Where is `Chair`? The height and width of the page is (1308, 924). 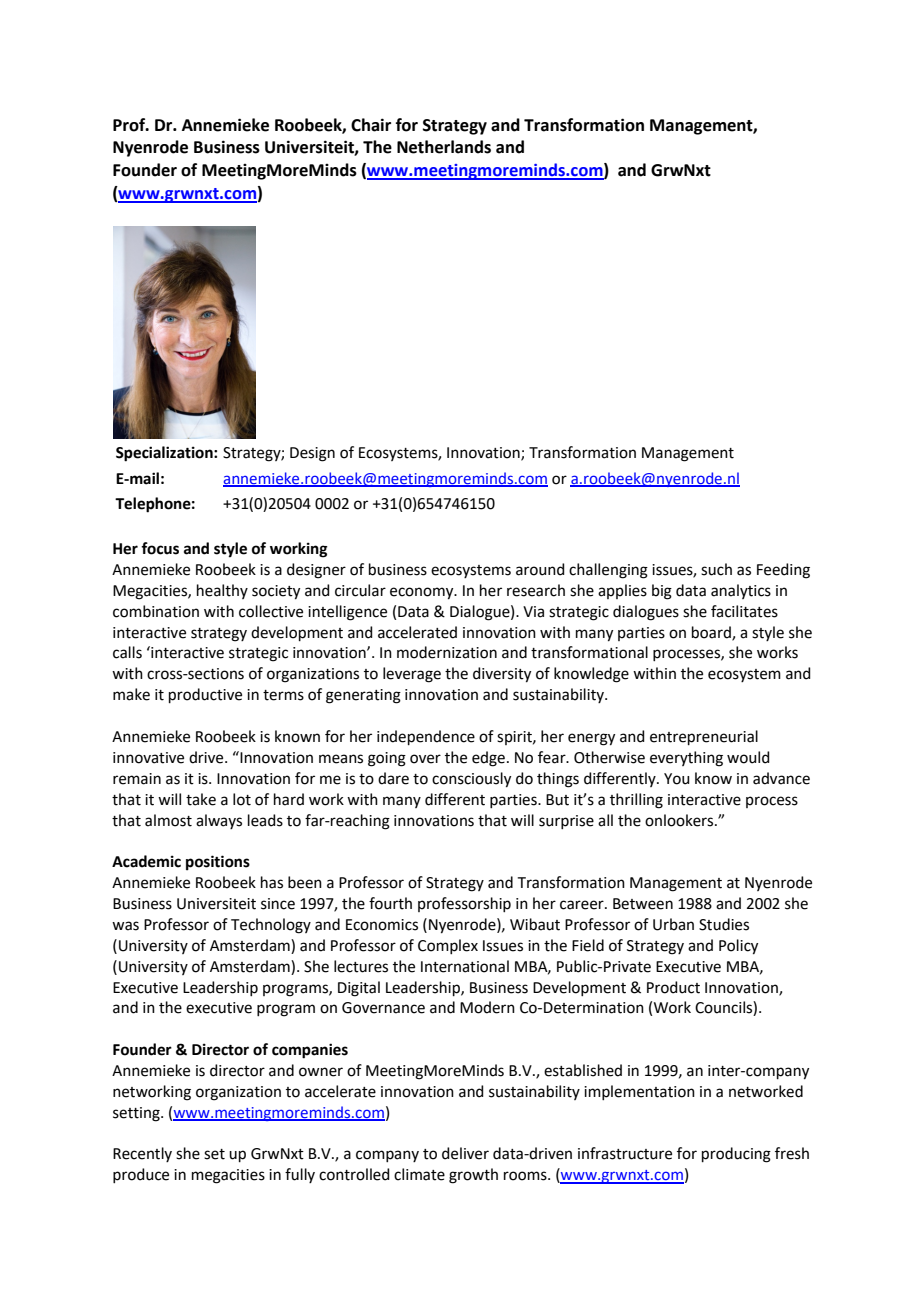 Chair is located at coordinates (371, 125).
